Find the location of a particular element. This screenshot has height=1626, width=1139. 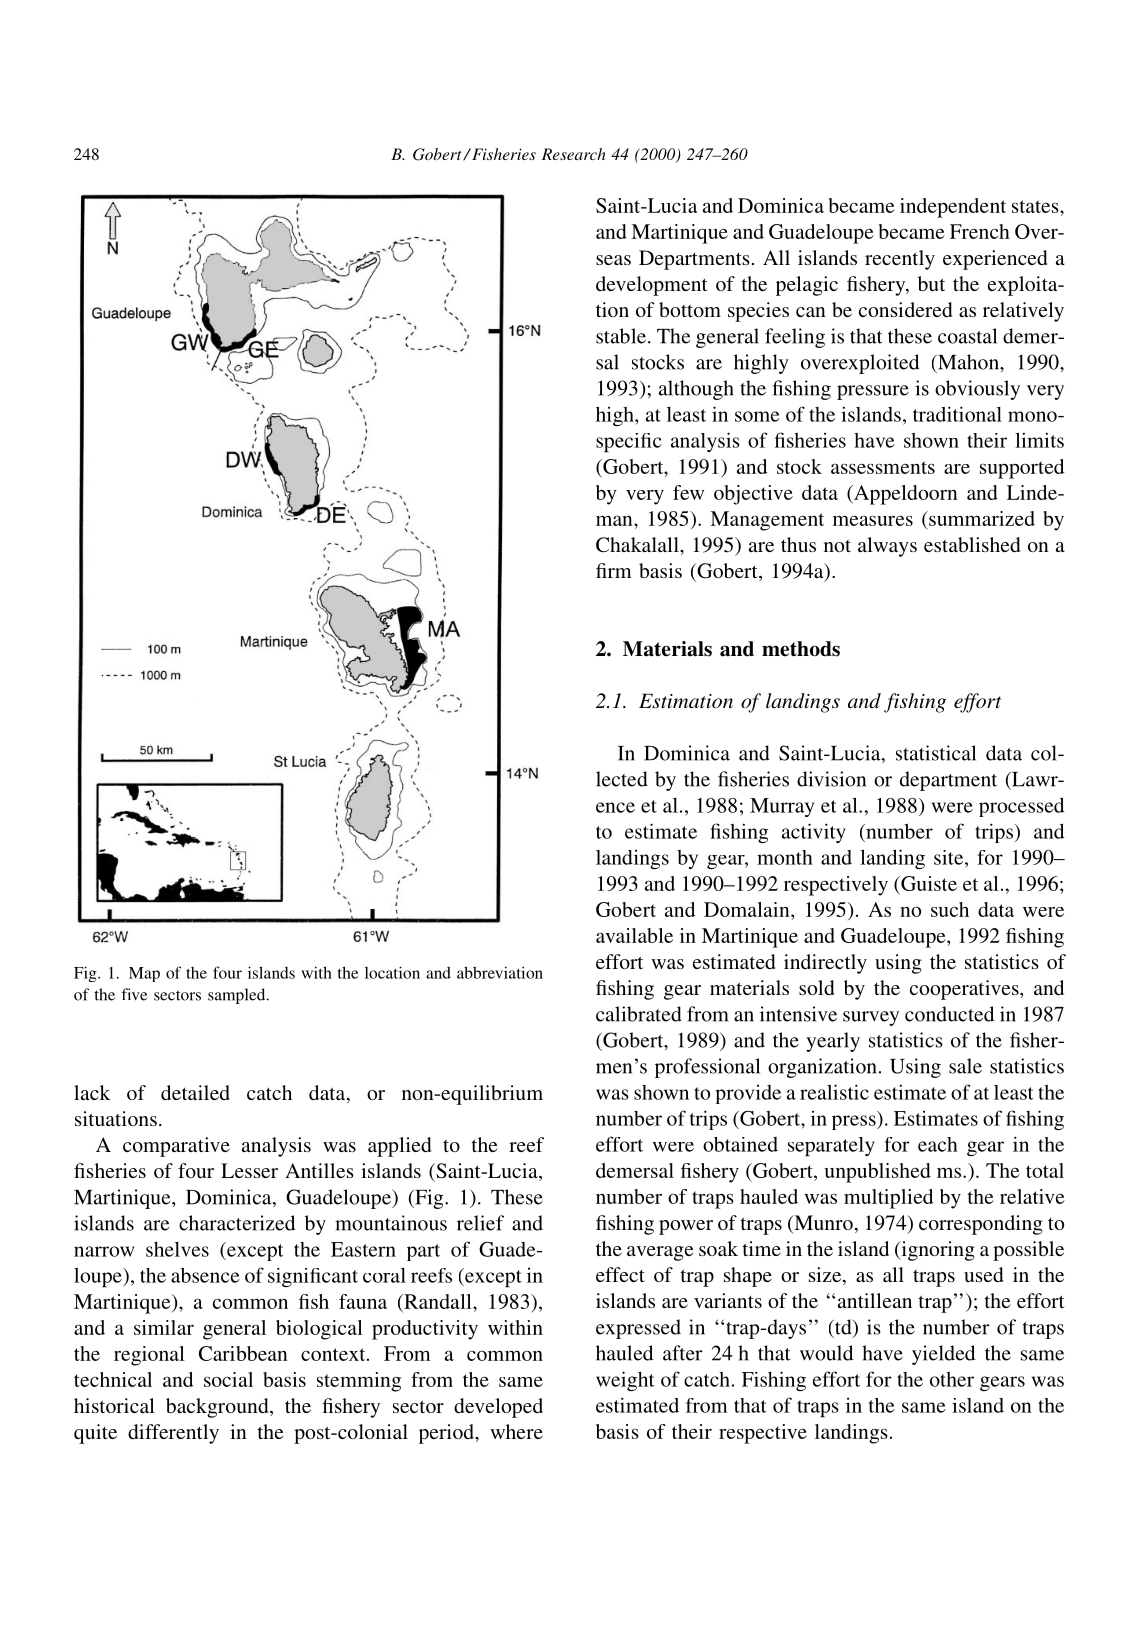

Murray is located at coordinates (782, 807).
